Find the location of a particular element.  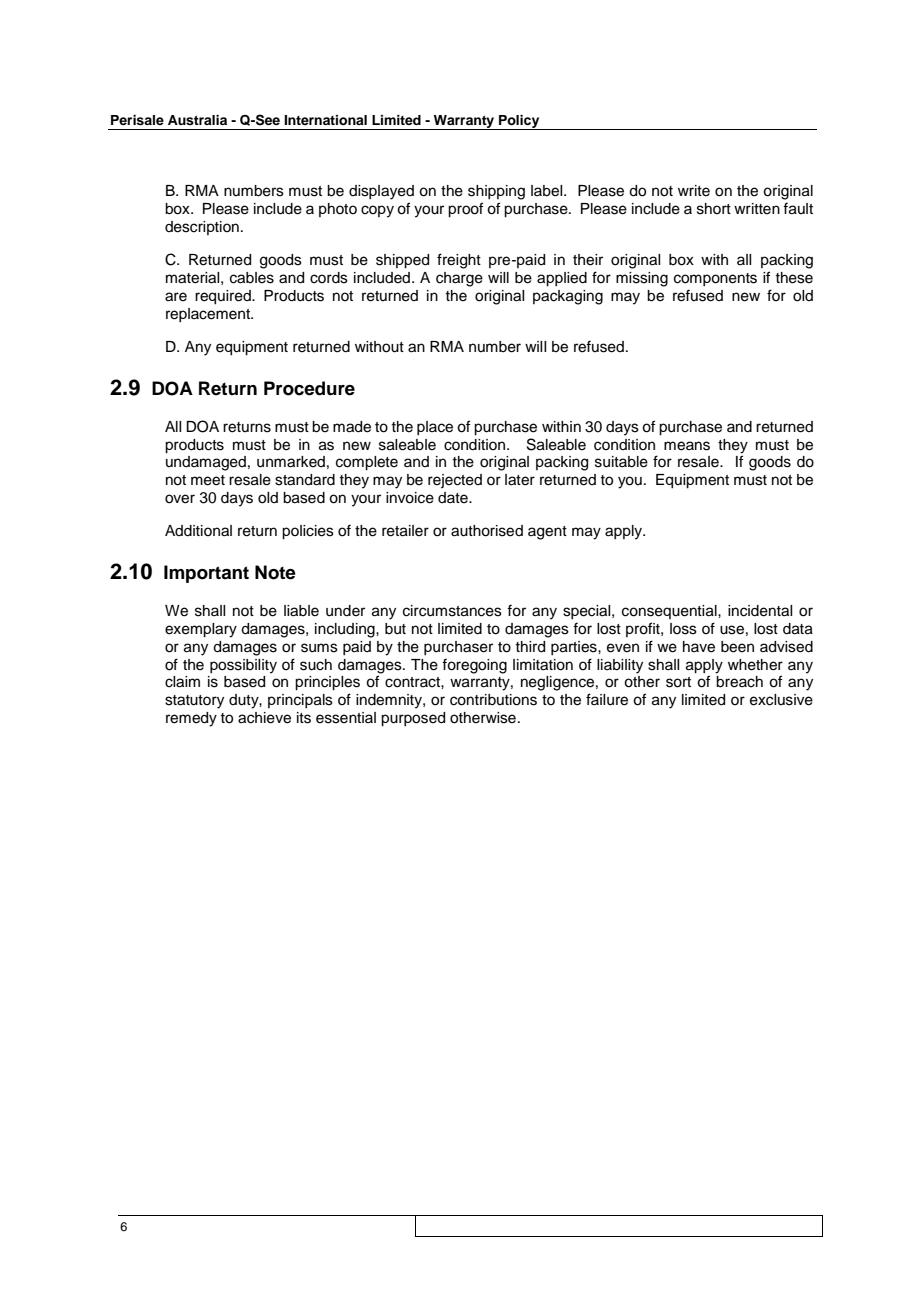

Australia is located at coordinates (197, 120).
